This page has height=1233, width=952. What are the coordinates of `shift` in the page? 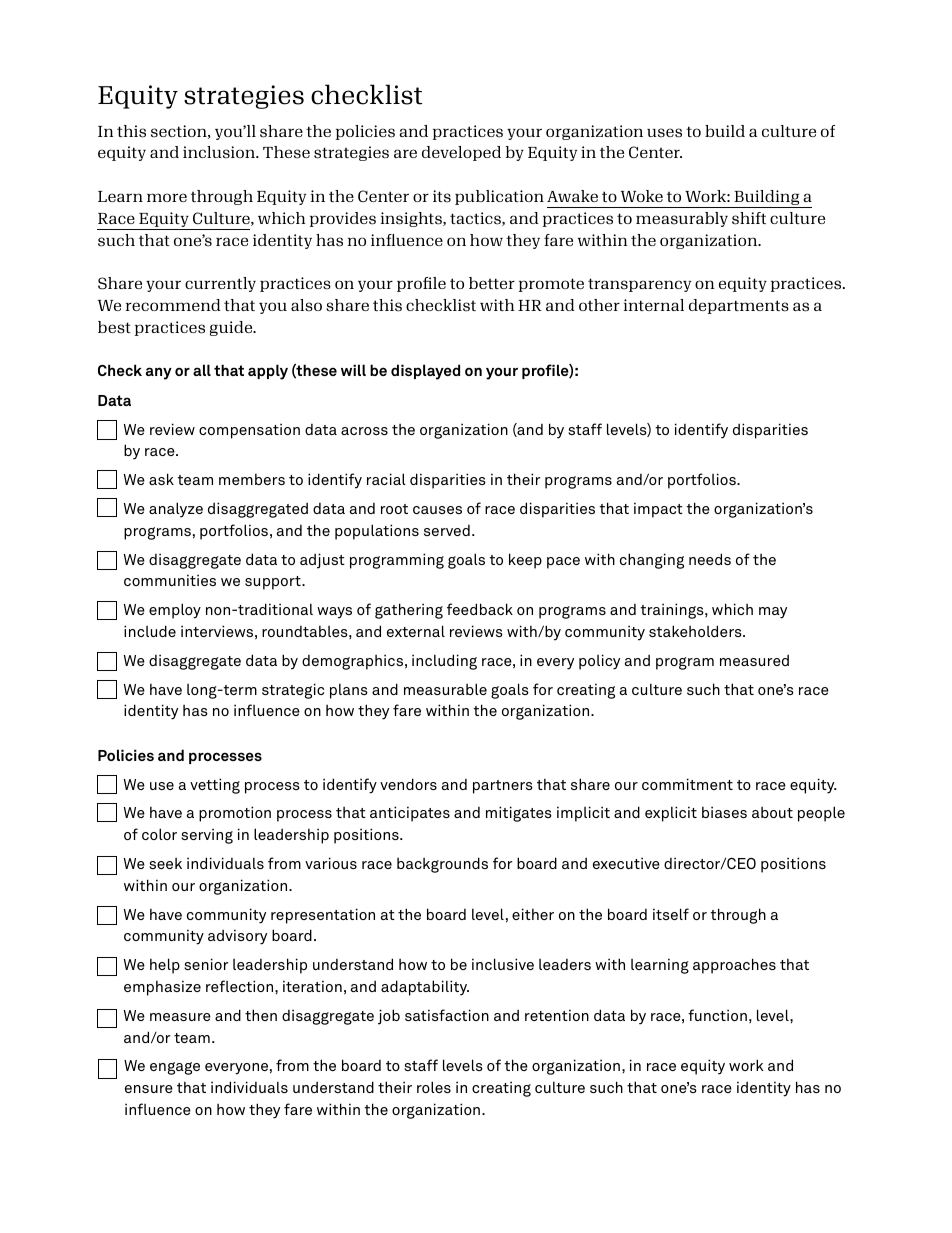 It's located at (749, 218).
